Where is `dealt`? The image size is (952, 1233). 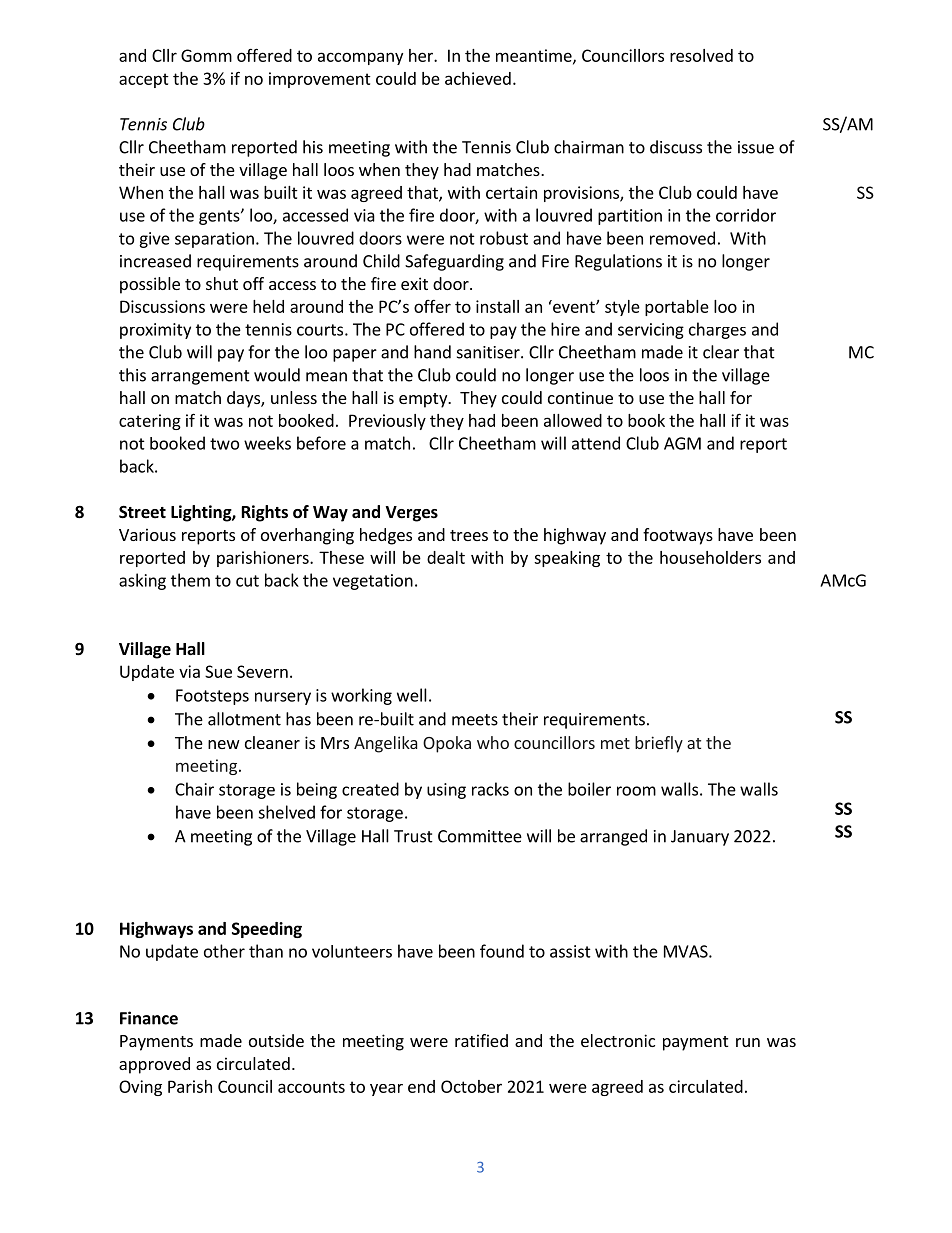
dealt is located at coordinates (446, 557).
